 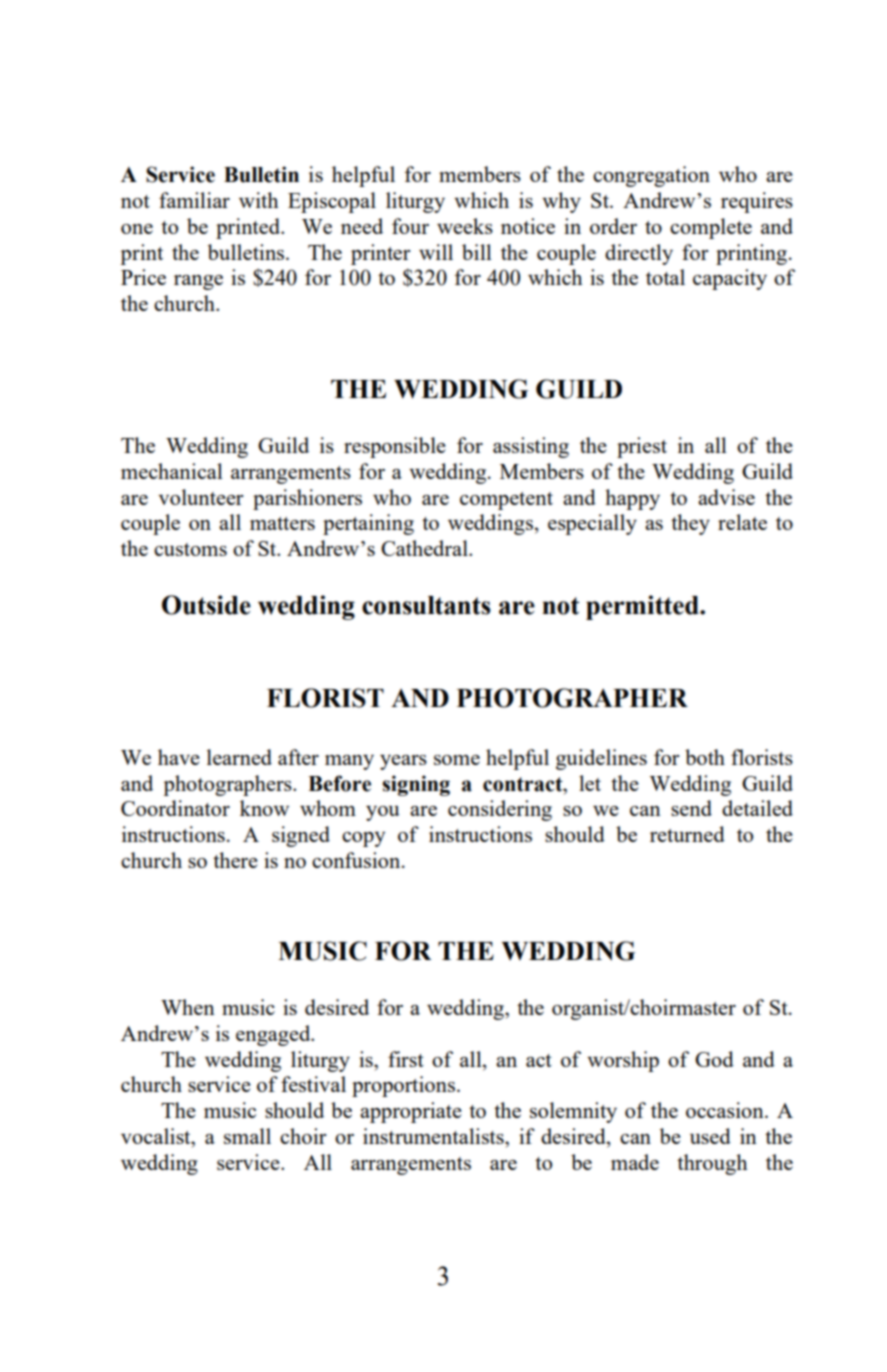 What do you see at coordinates (465, 226) in the document?
I see `weeks` at bounding box center [465, 226].
